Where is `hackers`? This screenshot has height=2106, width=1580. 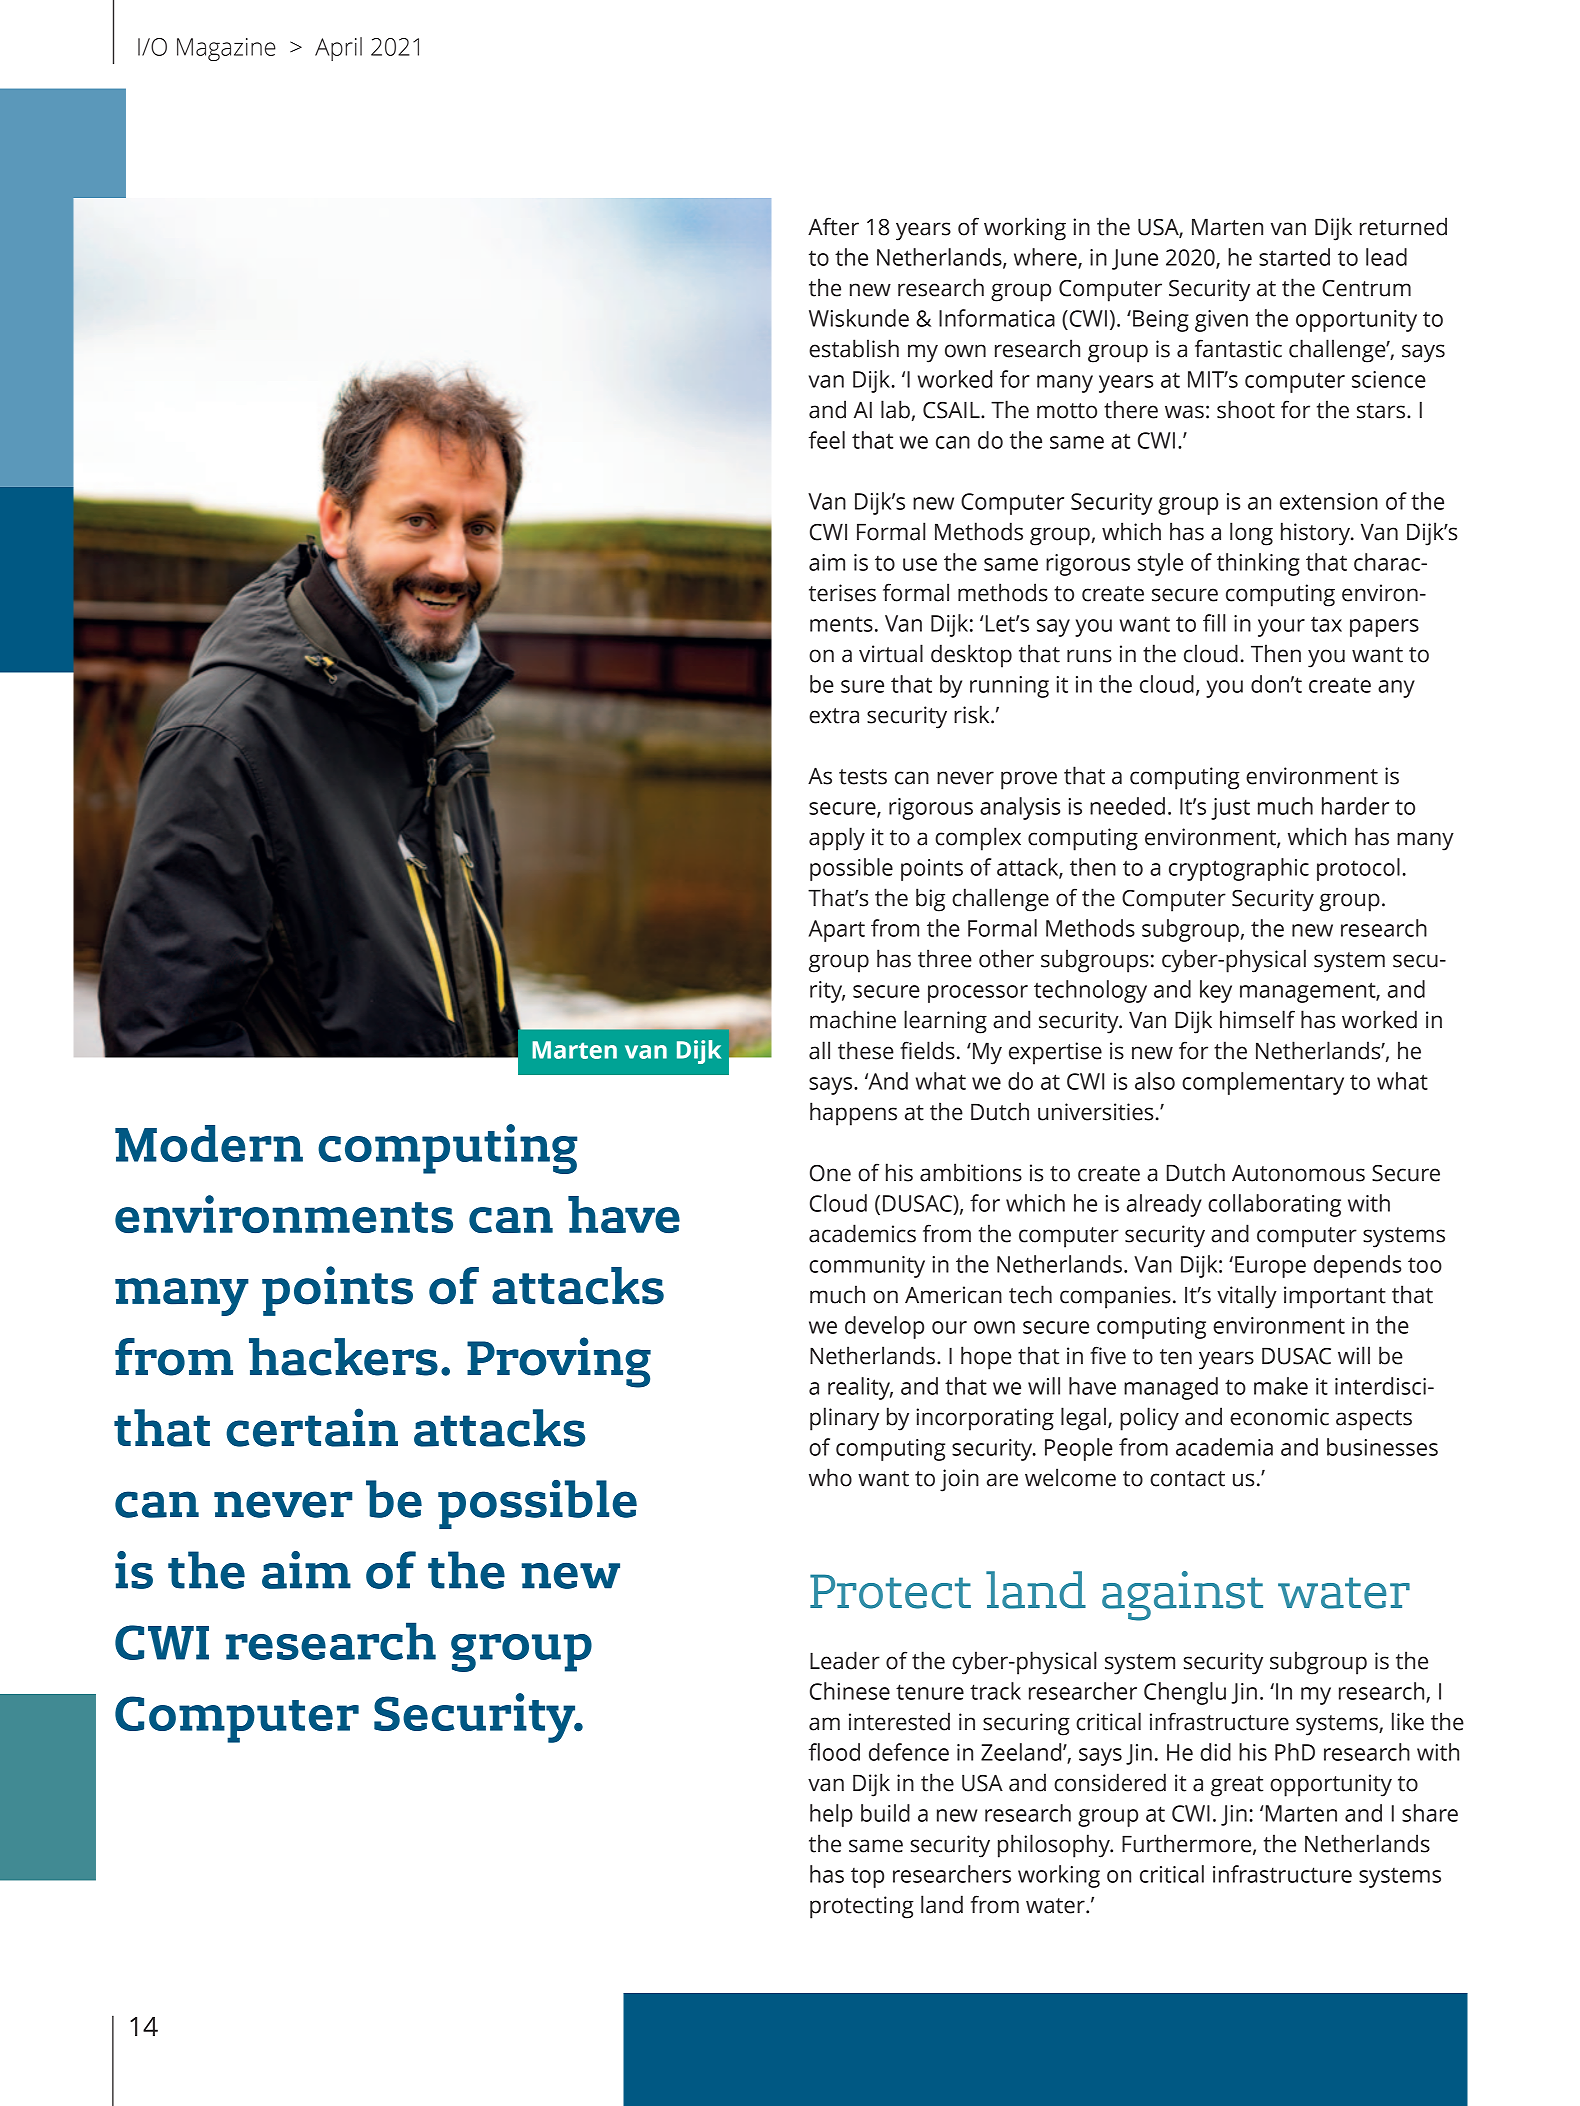
hackers is located at coordinates (343, 1357).
